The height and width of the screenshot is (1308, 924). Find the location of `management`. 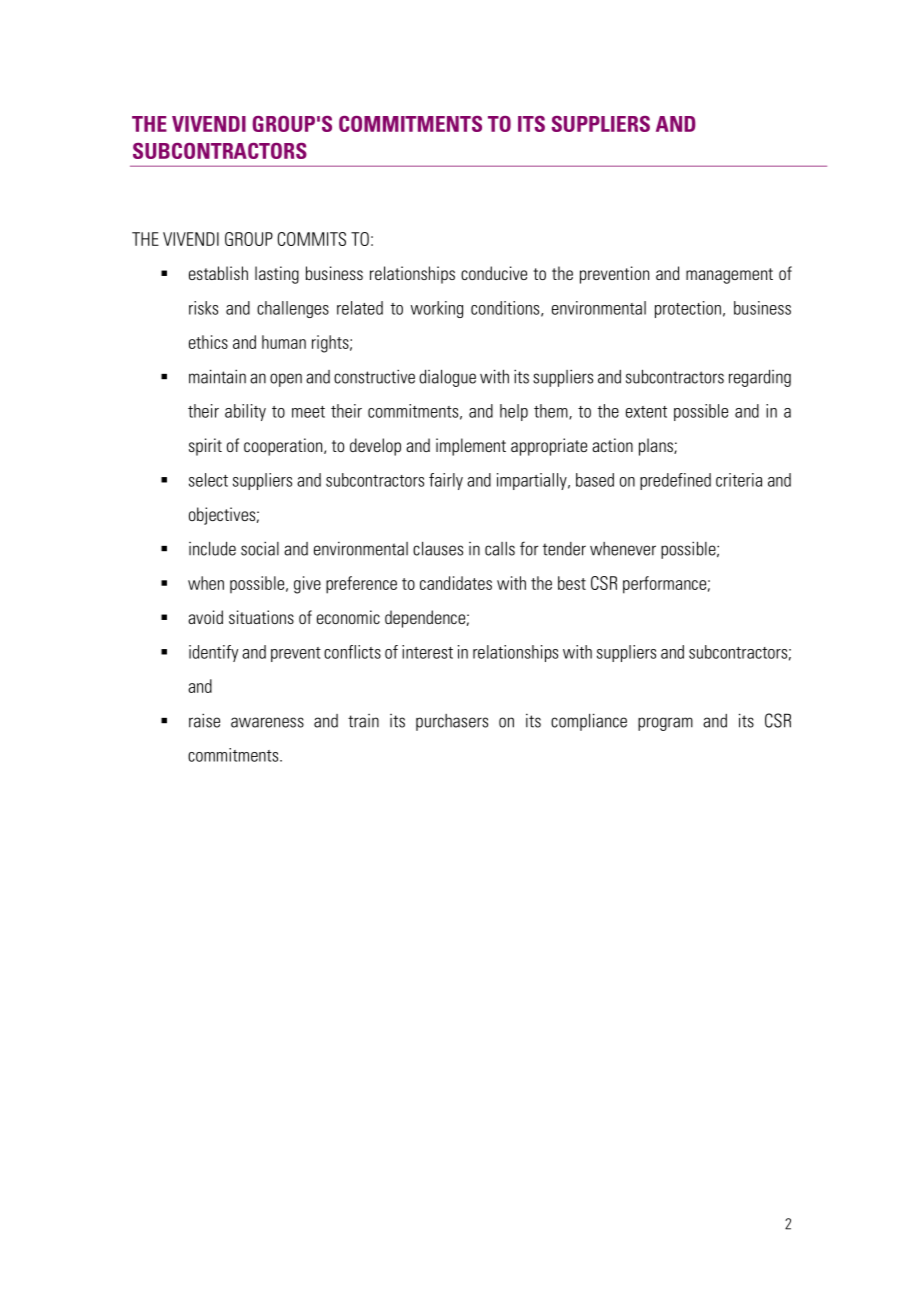

management is located at coordinates (729, 276).
